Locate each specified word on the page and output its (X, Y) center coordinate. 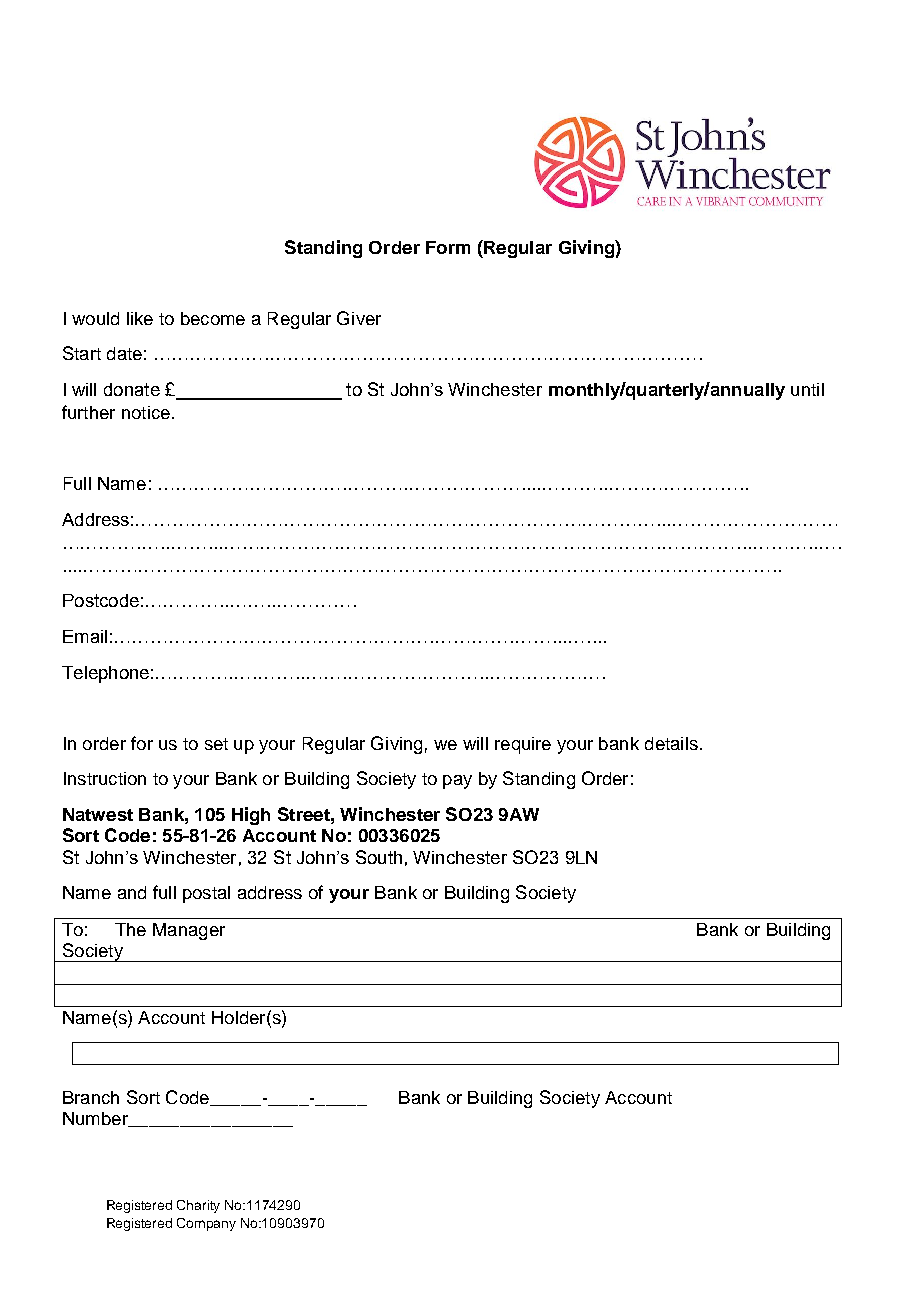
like (140, 318)
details (671, 743)
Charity (198, 1206)
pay (457, 782)
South (379, 857)
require (523, 745)
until (807, 389)
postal (206, 894)
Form (448, 247)
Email (85, 636)
